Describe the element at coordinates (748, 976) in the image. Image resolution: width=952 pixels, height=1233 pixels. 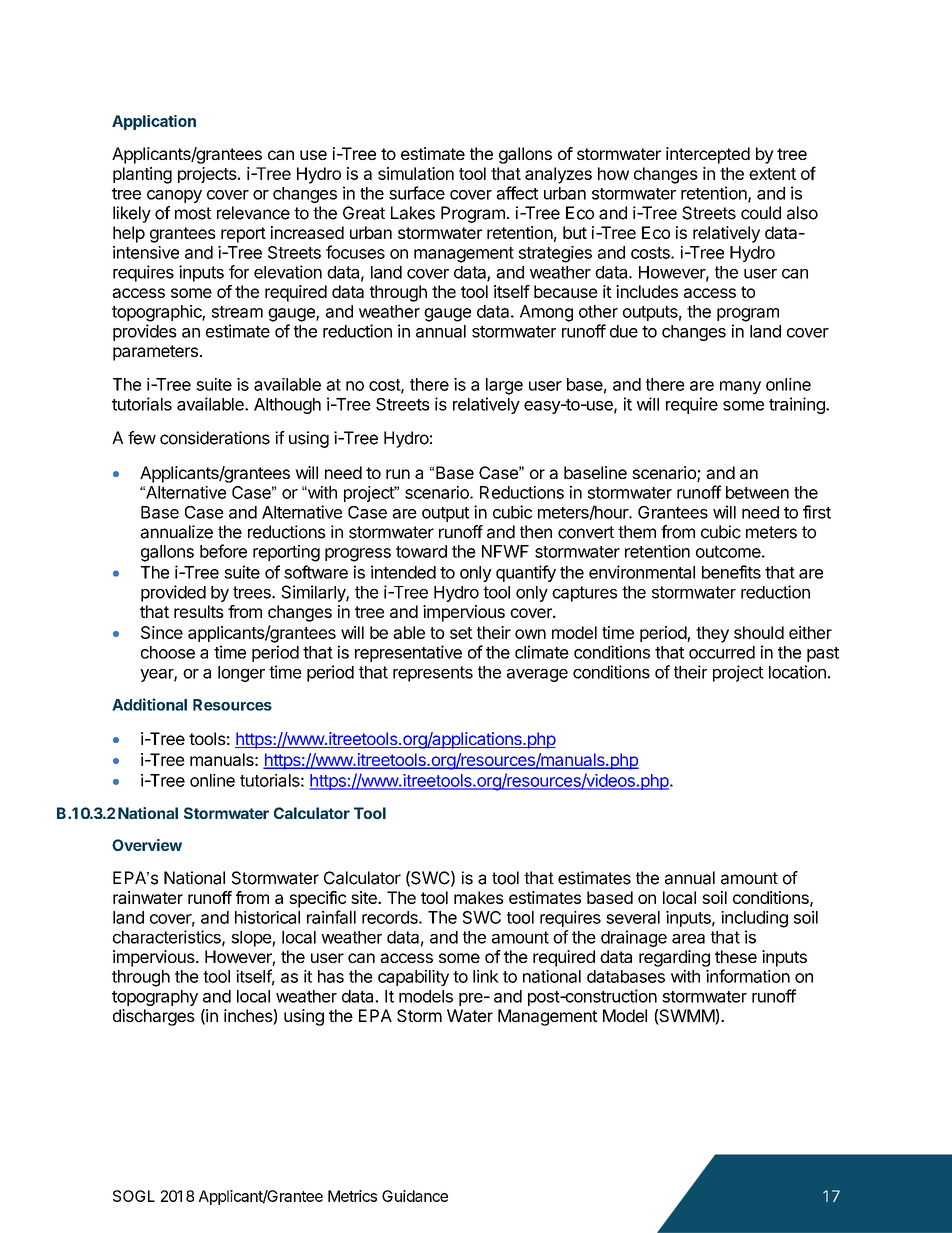
I see `information` at that location.
